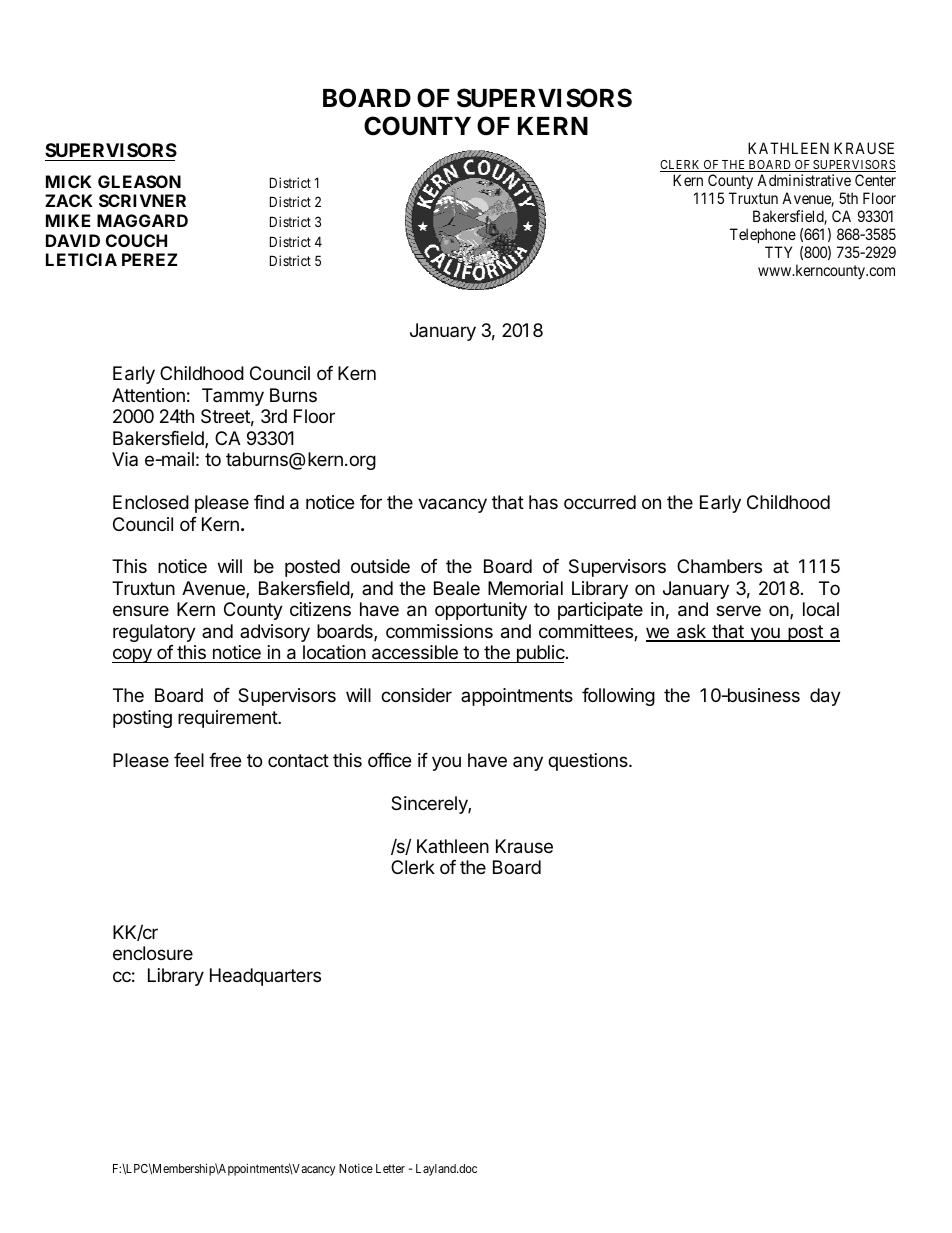 This document has width=952, height=1233. I want to click on any, so click(528, 763).
